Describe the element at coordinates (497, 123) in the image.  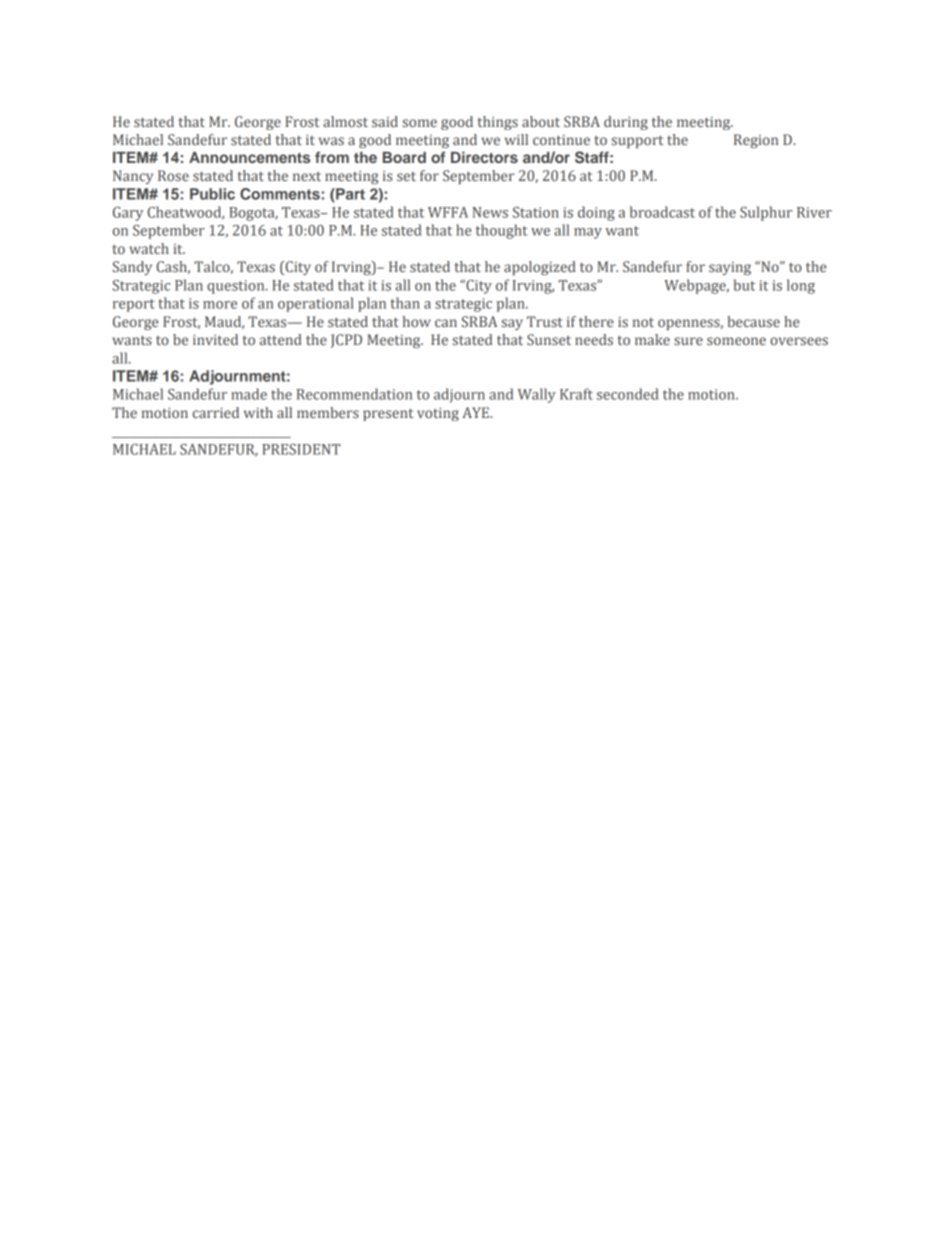
I see `things` at that location.
